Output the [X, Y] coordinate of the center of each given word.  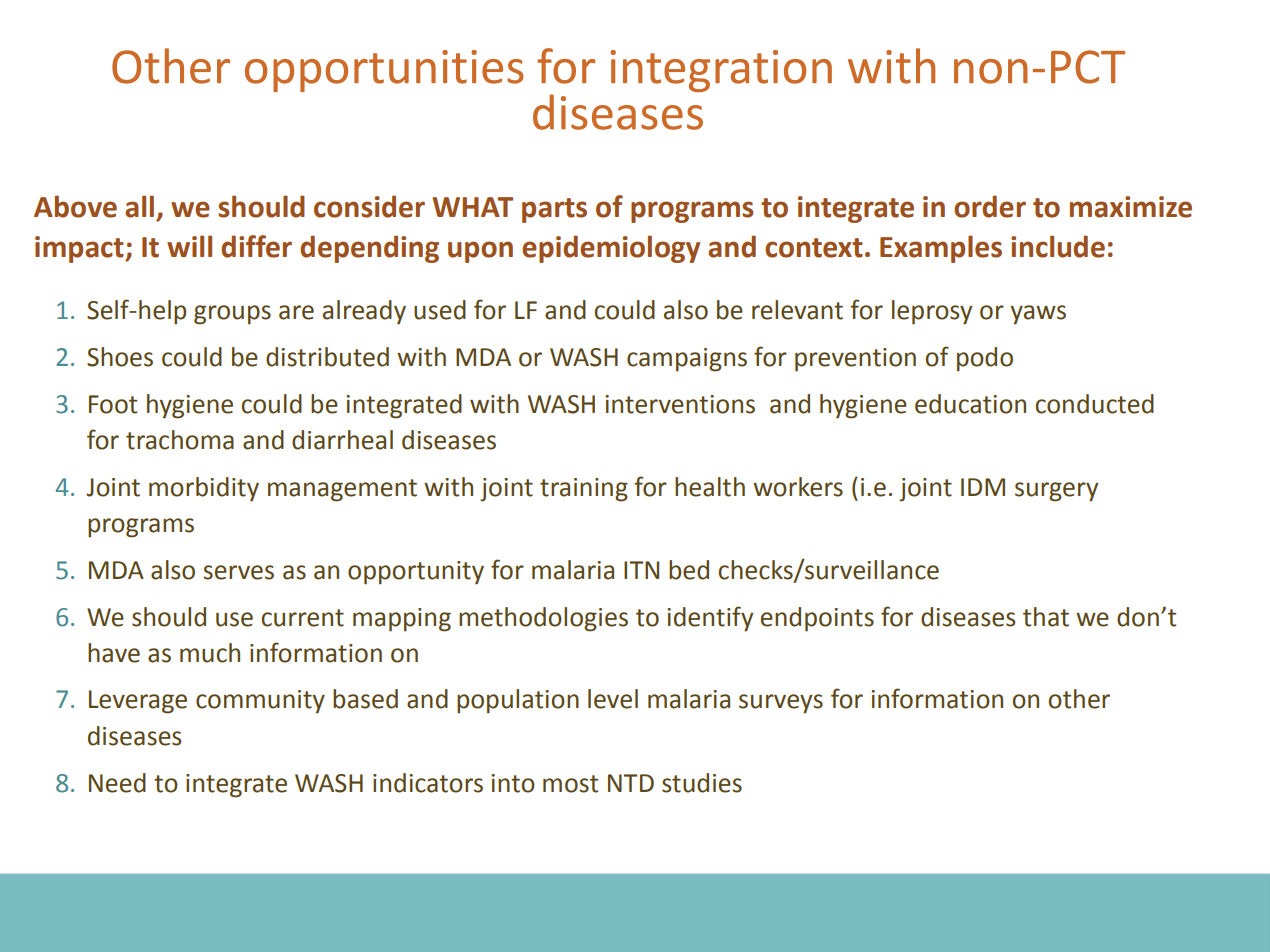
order [990, 206]
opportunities [384, 71]
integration [721, 71]
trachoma [180, 440]
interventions [680, 404]
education [970, 404]
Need [117, 783]
